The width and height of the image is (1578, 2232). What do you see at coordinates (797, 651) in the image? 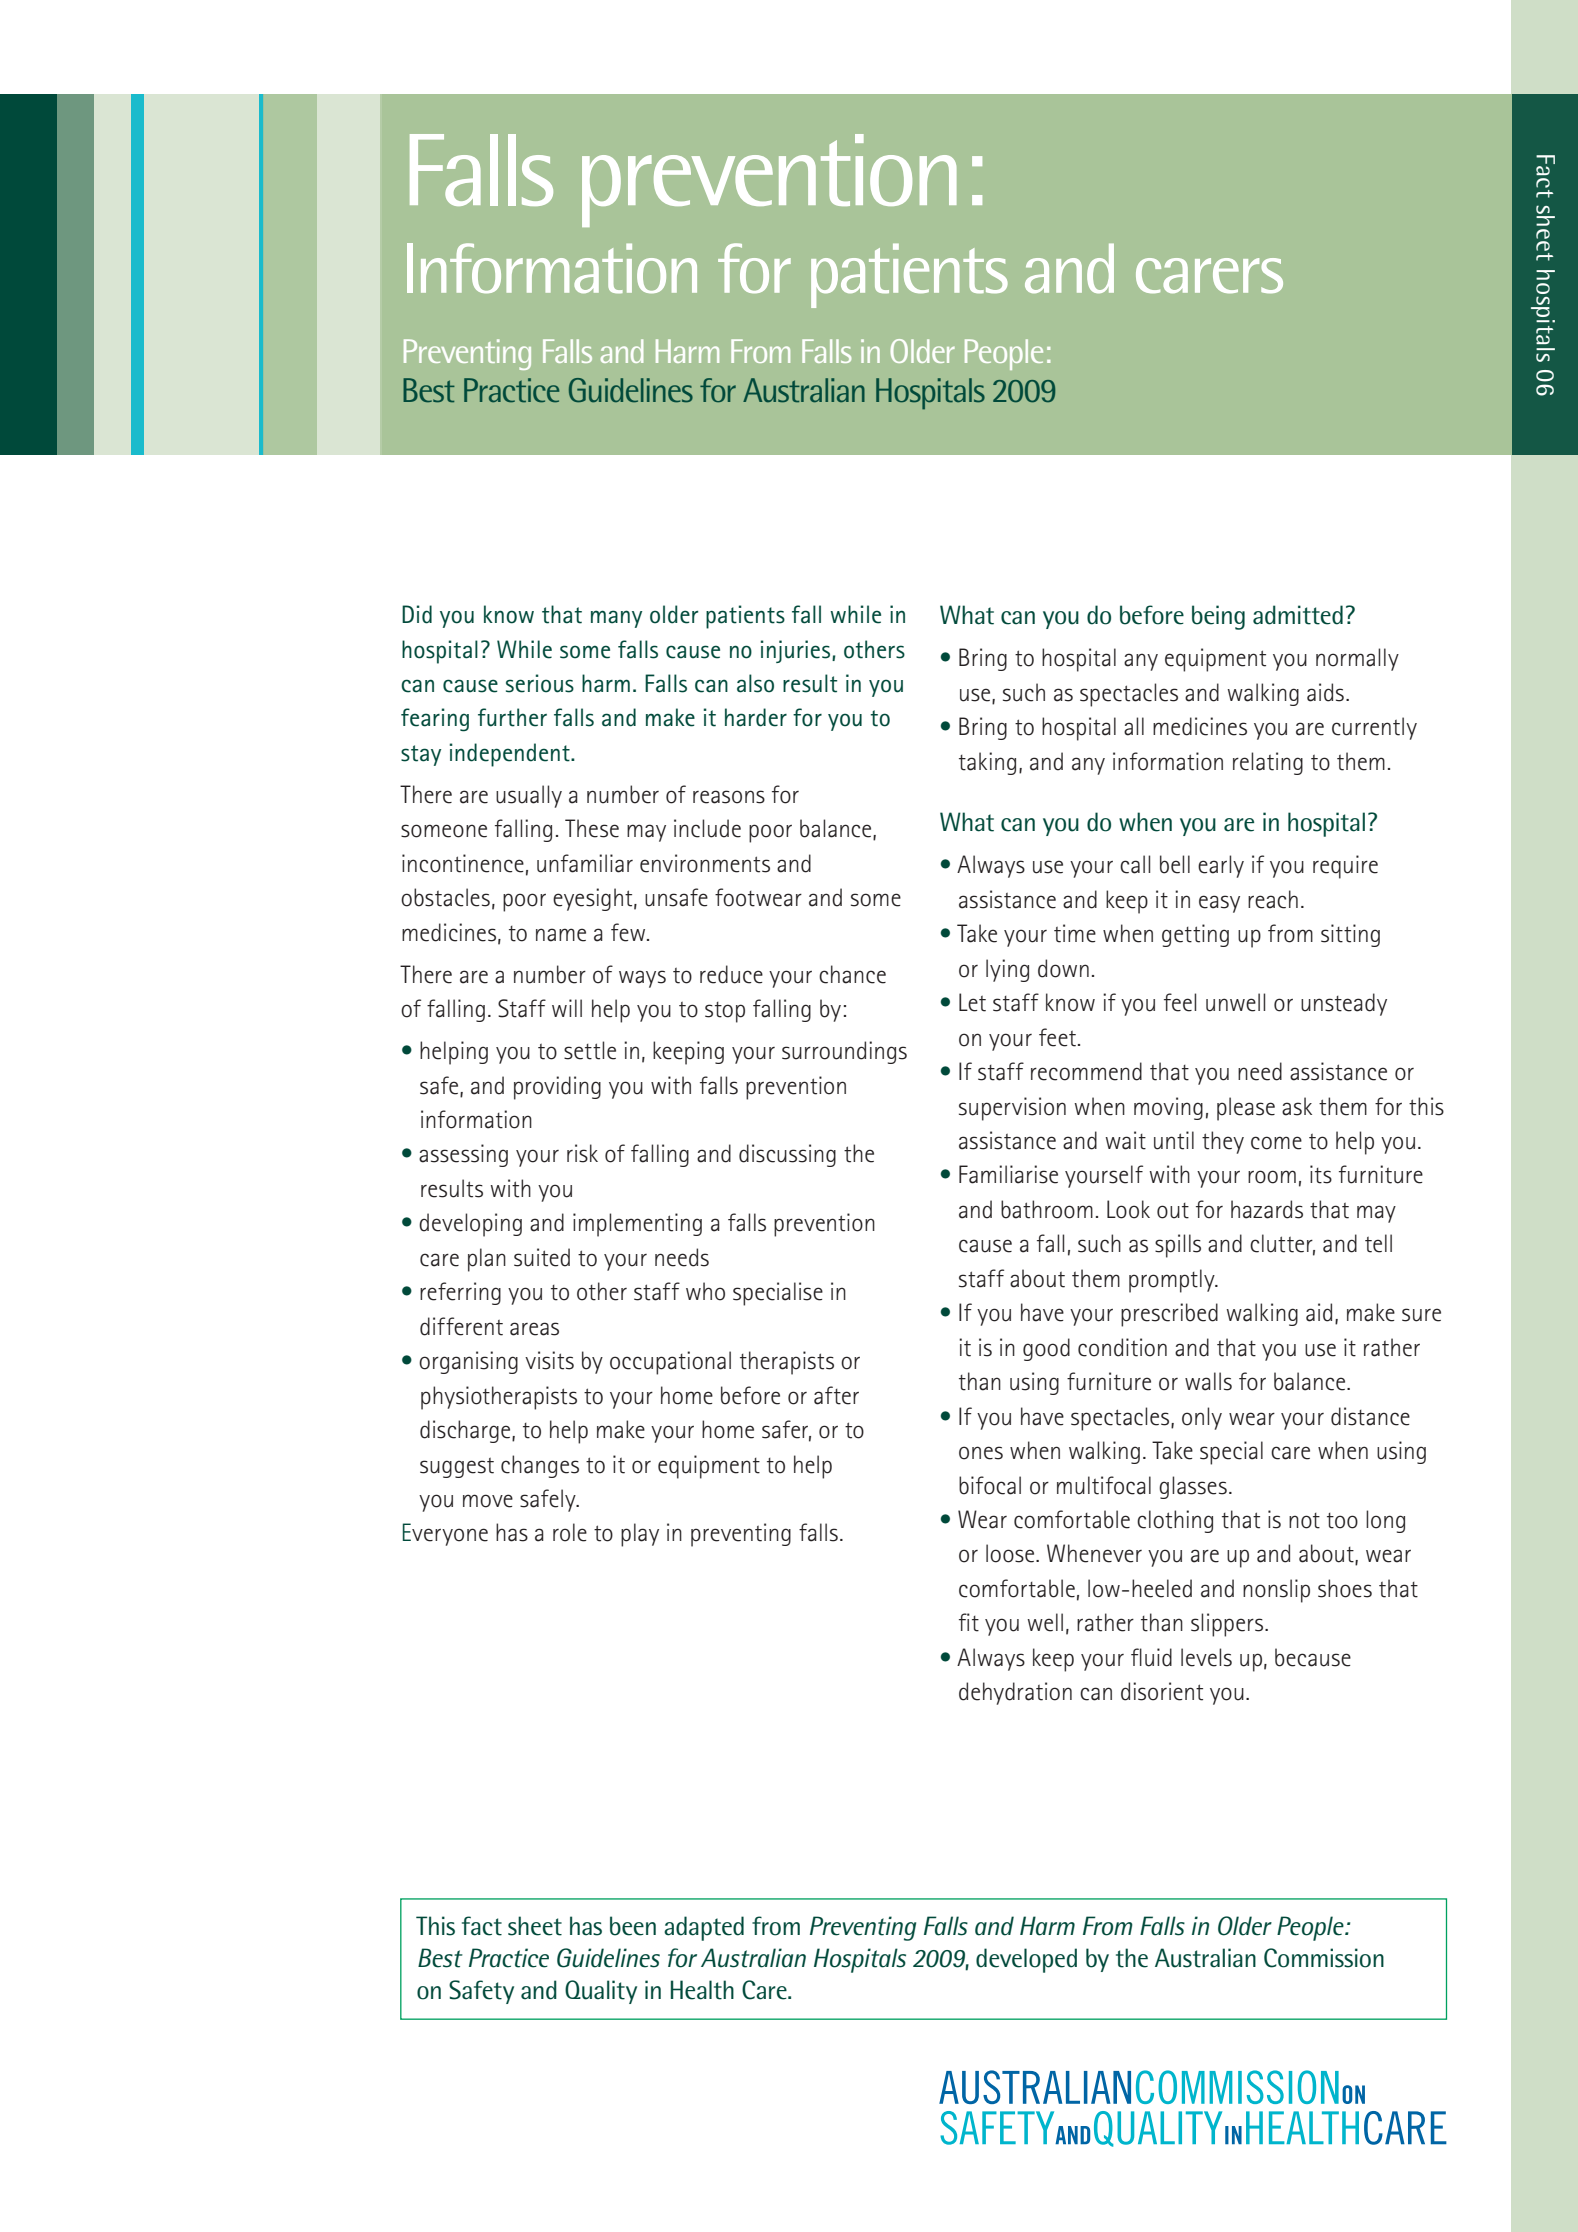
I see `injuries` at bounding box center [797, 651].
